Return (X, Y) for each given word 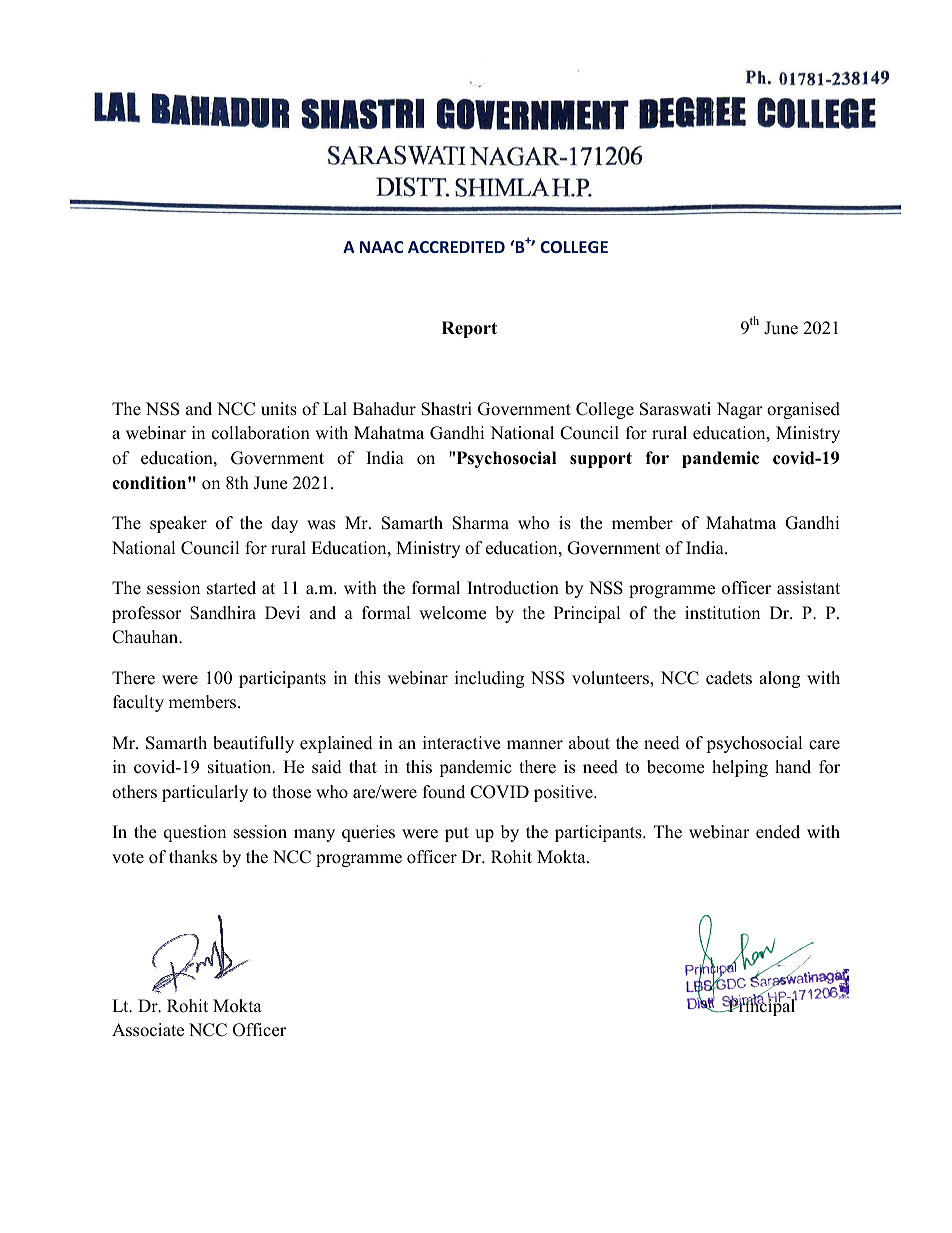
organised (803, 410)
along (779, 679)
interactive (461, 743)
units (279, 409)
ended (778, 832)
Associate (148, 1030)
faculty (138, 703)
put (457, 834)
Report (469, 329)
